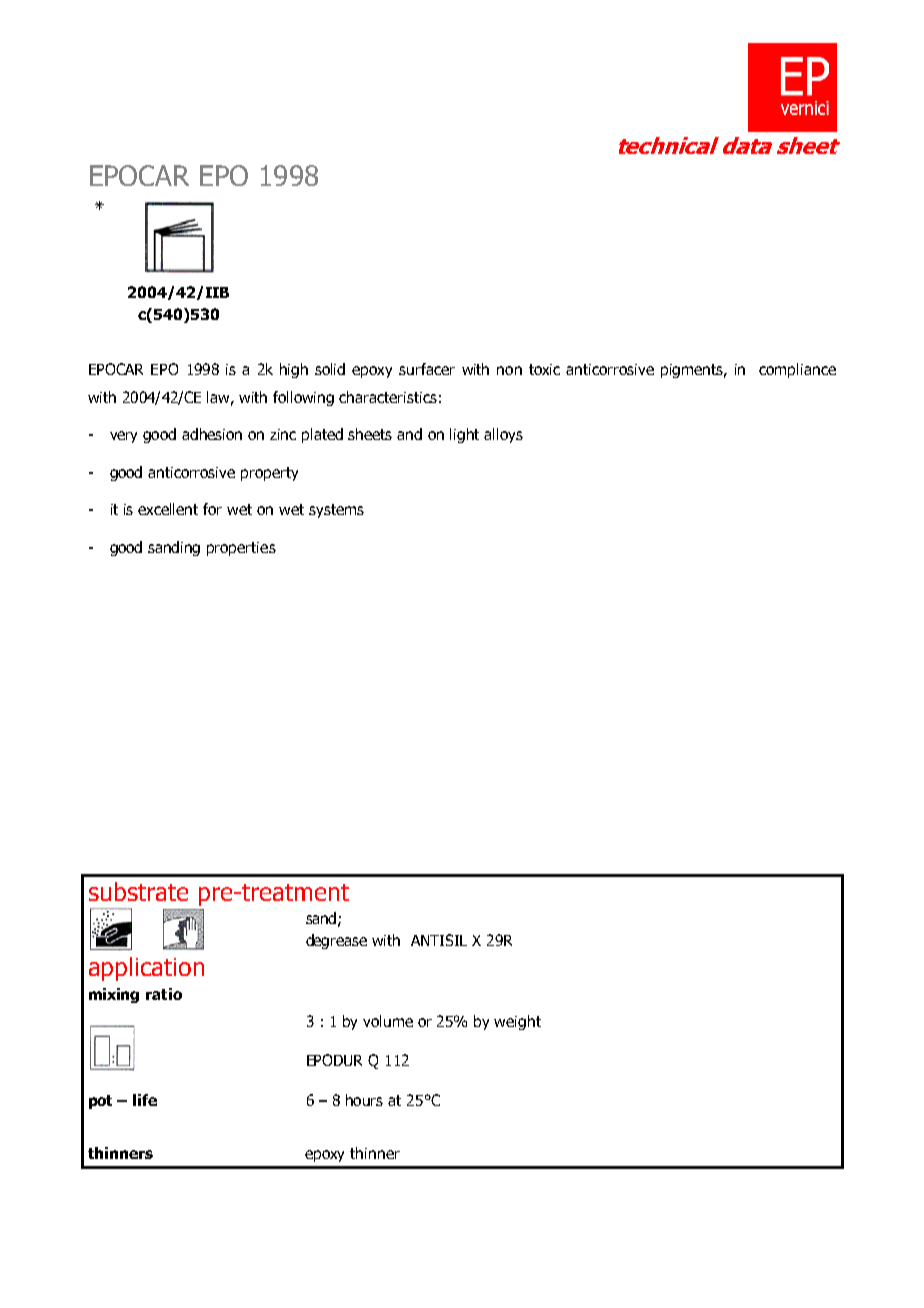  What do you see at coordinates (336, 941) in the screenshot?
I see `degrease` at bounding box center [336, 941].
